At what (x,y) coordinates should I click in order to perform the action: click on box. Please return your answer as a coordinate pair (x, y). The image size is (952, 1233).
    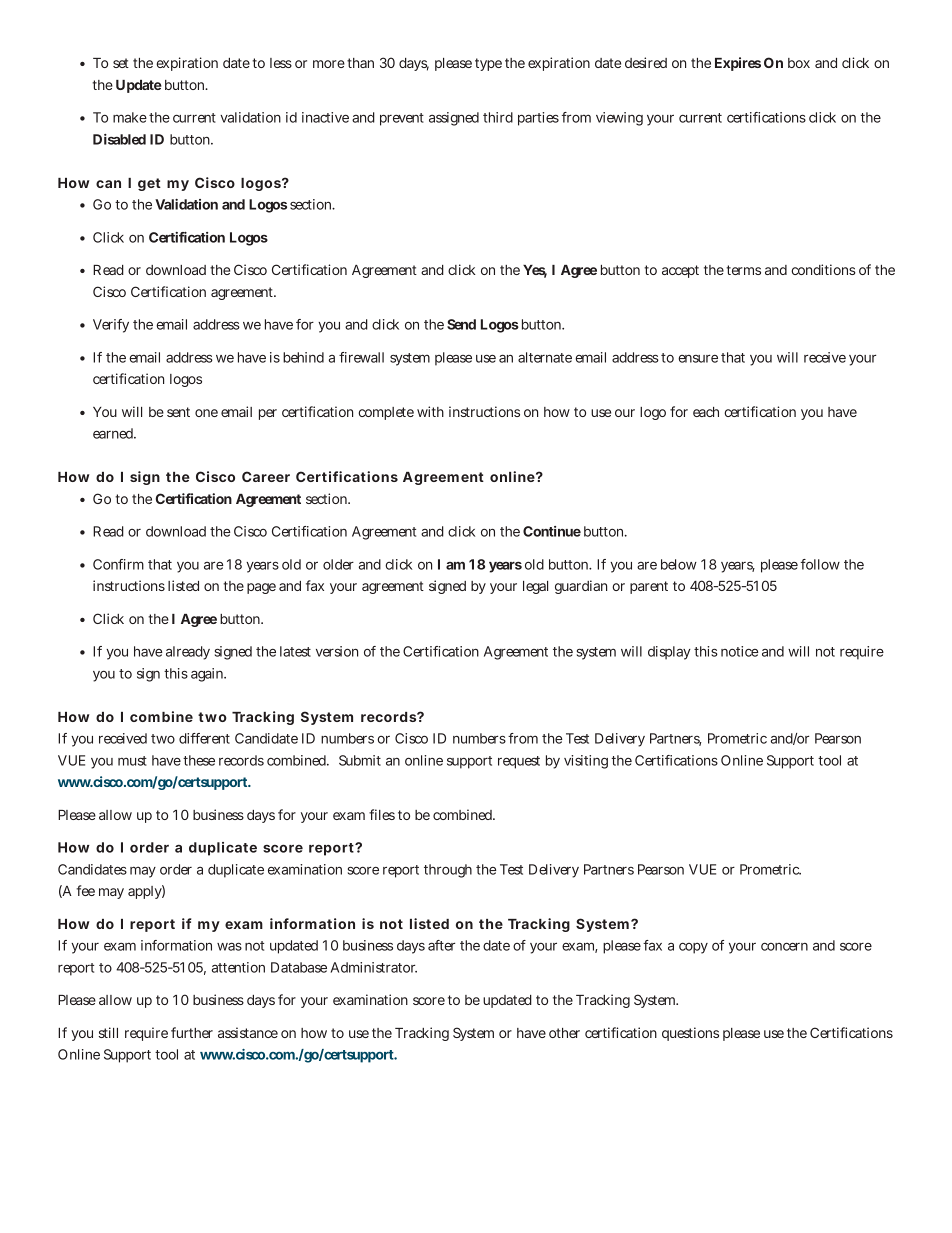
    Looking at the image, I should click on (799, 63).
